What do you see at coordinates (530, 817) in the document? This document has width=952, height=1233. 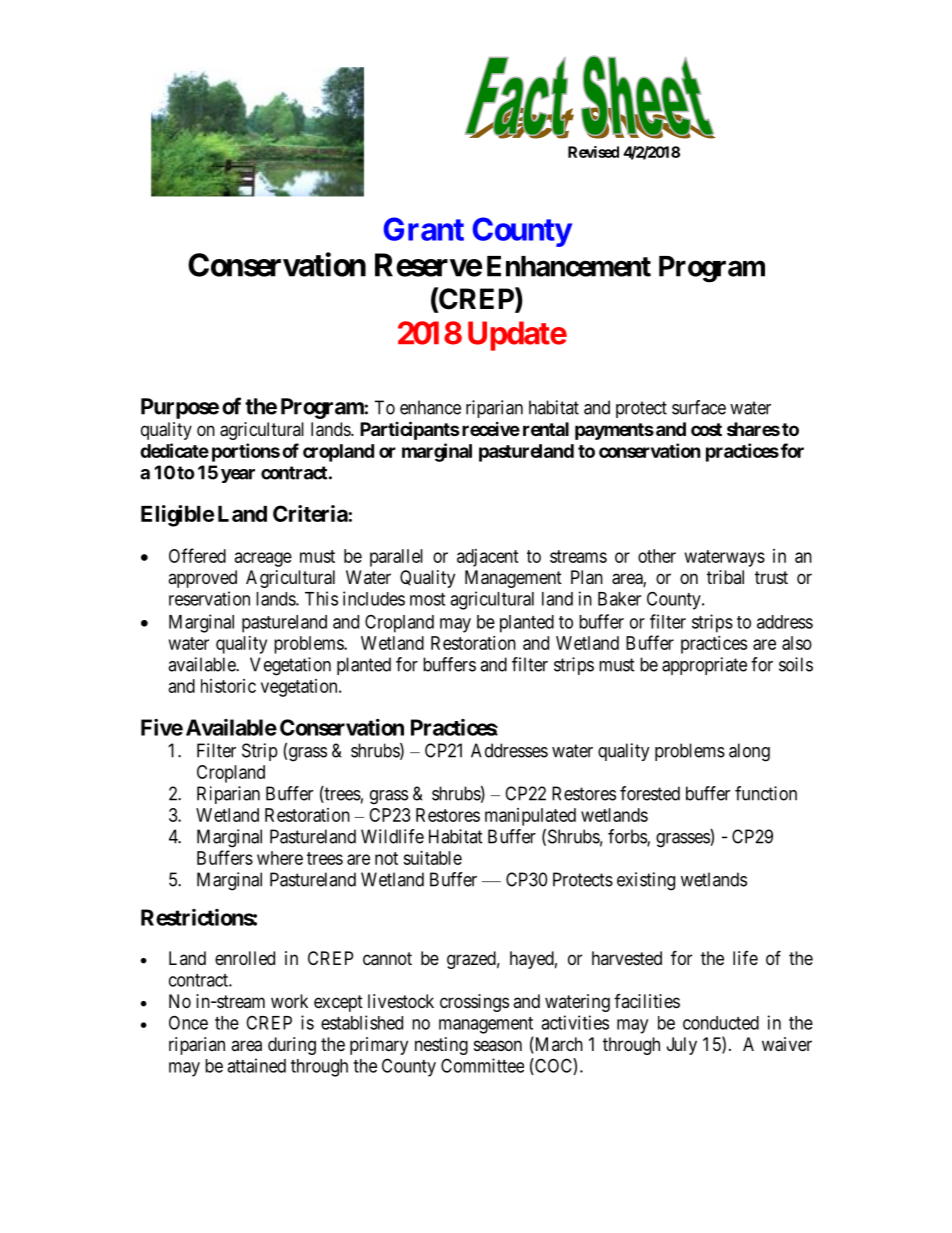 I see `manipulated` at bounding box center [530, 817].
